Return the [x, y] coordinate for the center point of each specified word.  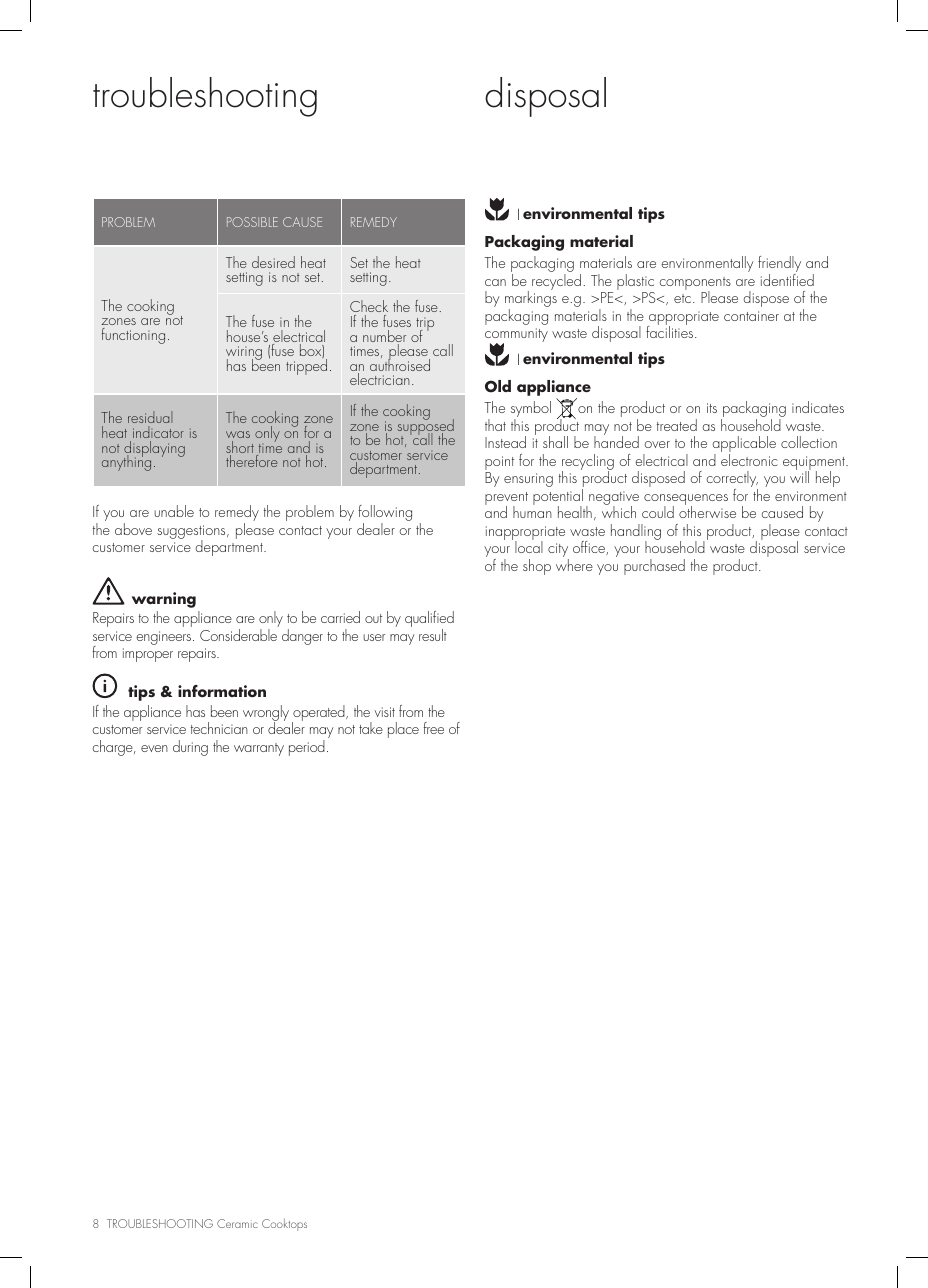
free [433, 728]
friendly [779, 265]
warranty [259, 749]
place [403, 730]
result [433, 635]
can [495, 282]
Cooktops [284, 1225]
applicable [744, 445]
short [240, 448]
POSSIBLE [252, 222]
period [307, 748]
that [495, 425]
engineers [165, 638]
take [371, 728]
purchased [654, 567]
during [190, 748]
